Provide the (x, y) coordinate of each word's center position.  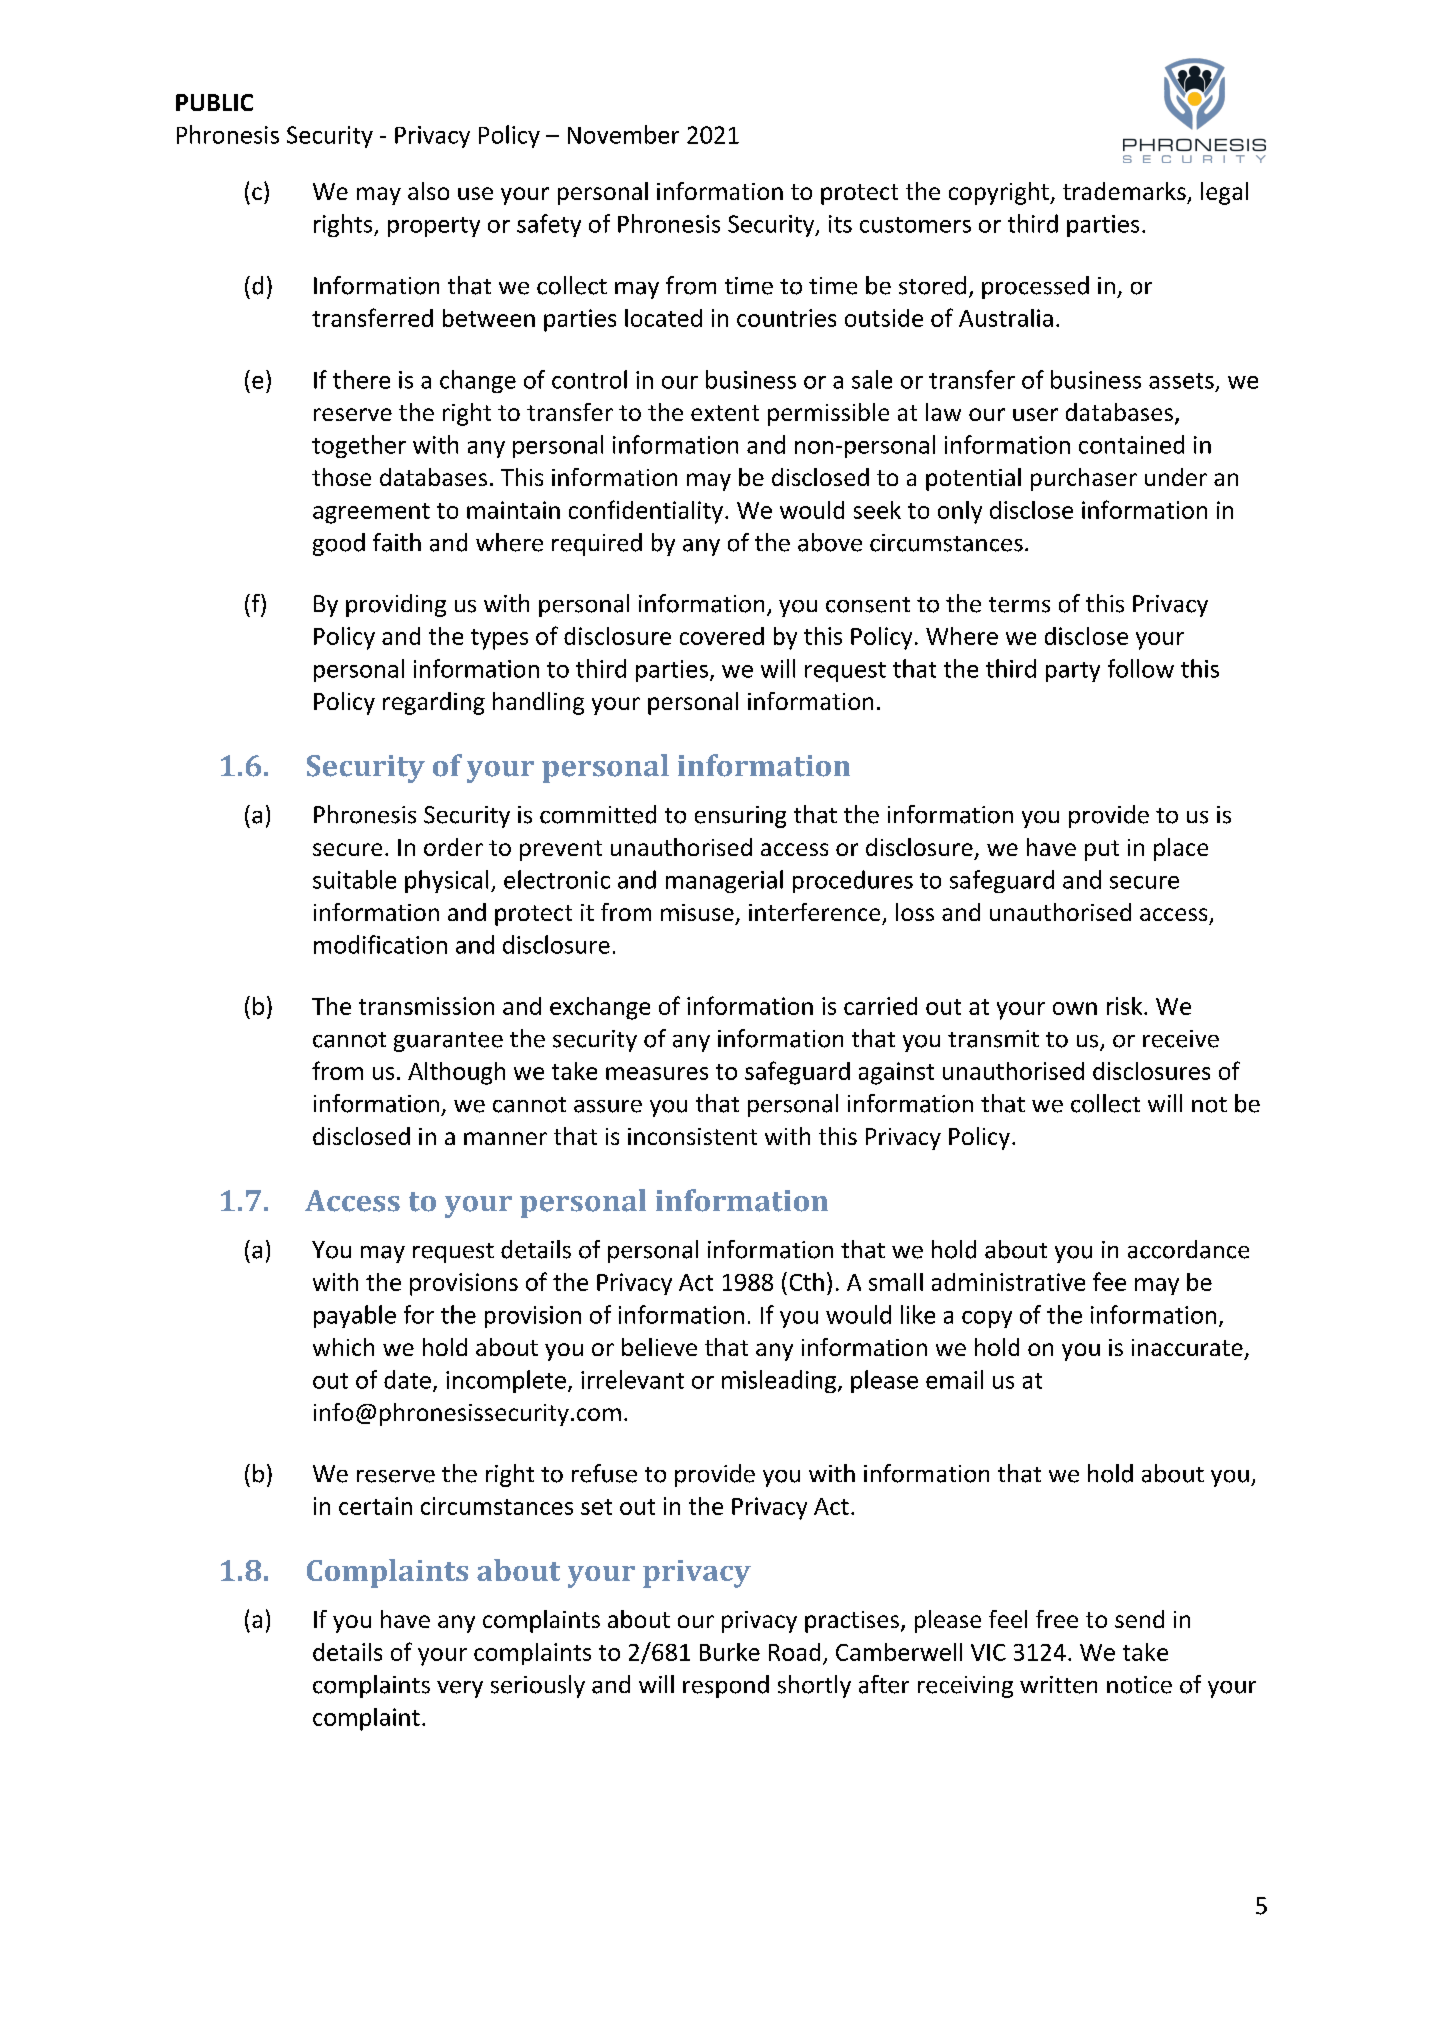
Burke (730, 1652)
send (1139, 1619)
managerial (724, 881)
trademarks (1124, 191)
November (623, 134)
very (460, 1689)
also (428, 191)
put (1102, 850)
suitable (354, 879)
